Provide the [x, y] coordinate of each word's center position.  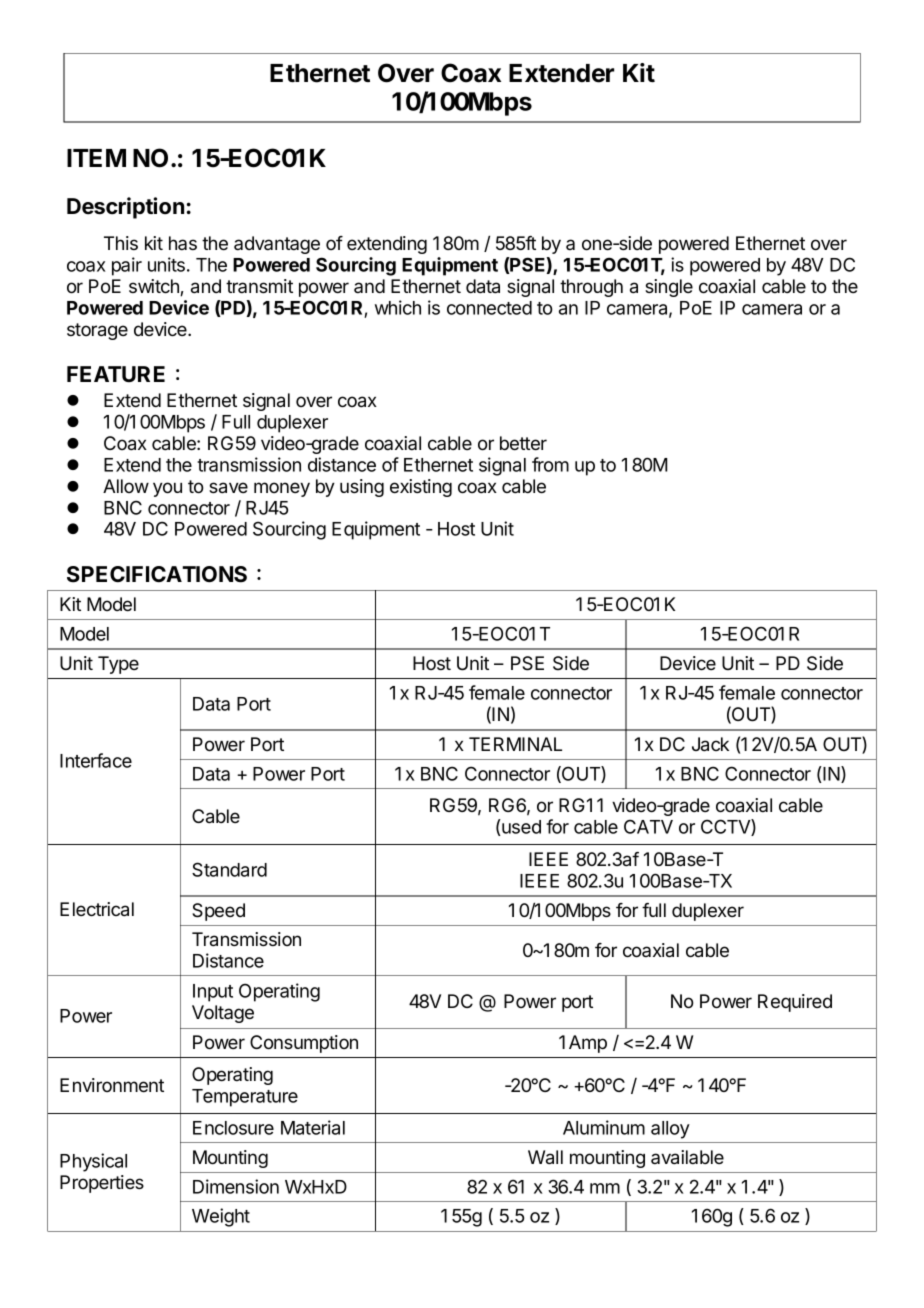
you [167, 489]
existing [421, 488]
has [183, 243]
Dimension [236, 1186]
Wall [545, 1157]
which [398, 307]
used [520, 826]
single [669, 288]
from [550, 464]
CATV [648, 826]
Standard [229, 869]
